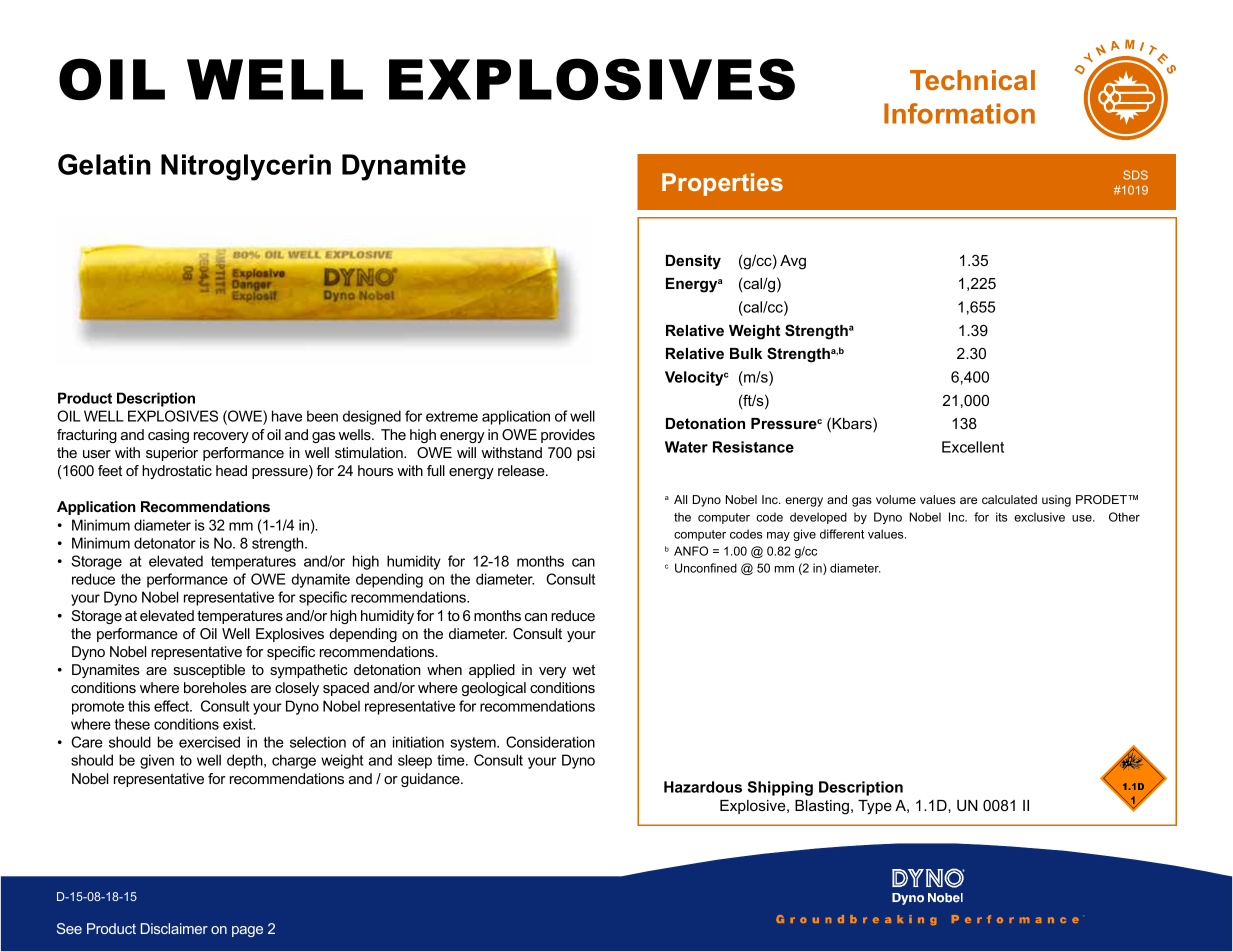 This screenshot has height=952, width=1233. What do you see at coordinates (703, 787) in the screenshot?
I see `Hazardous` at bounding box center [703, 787].
